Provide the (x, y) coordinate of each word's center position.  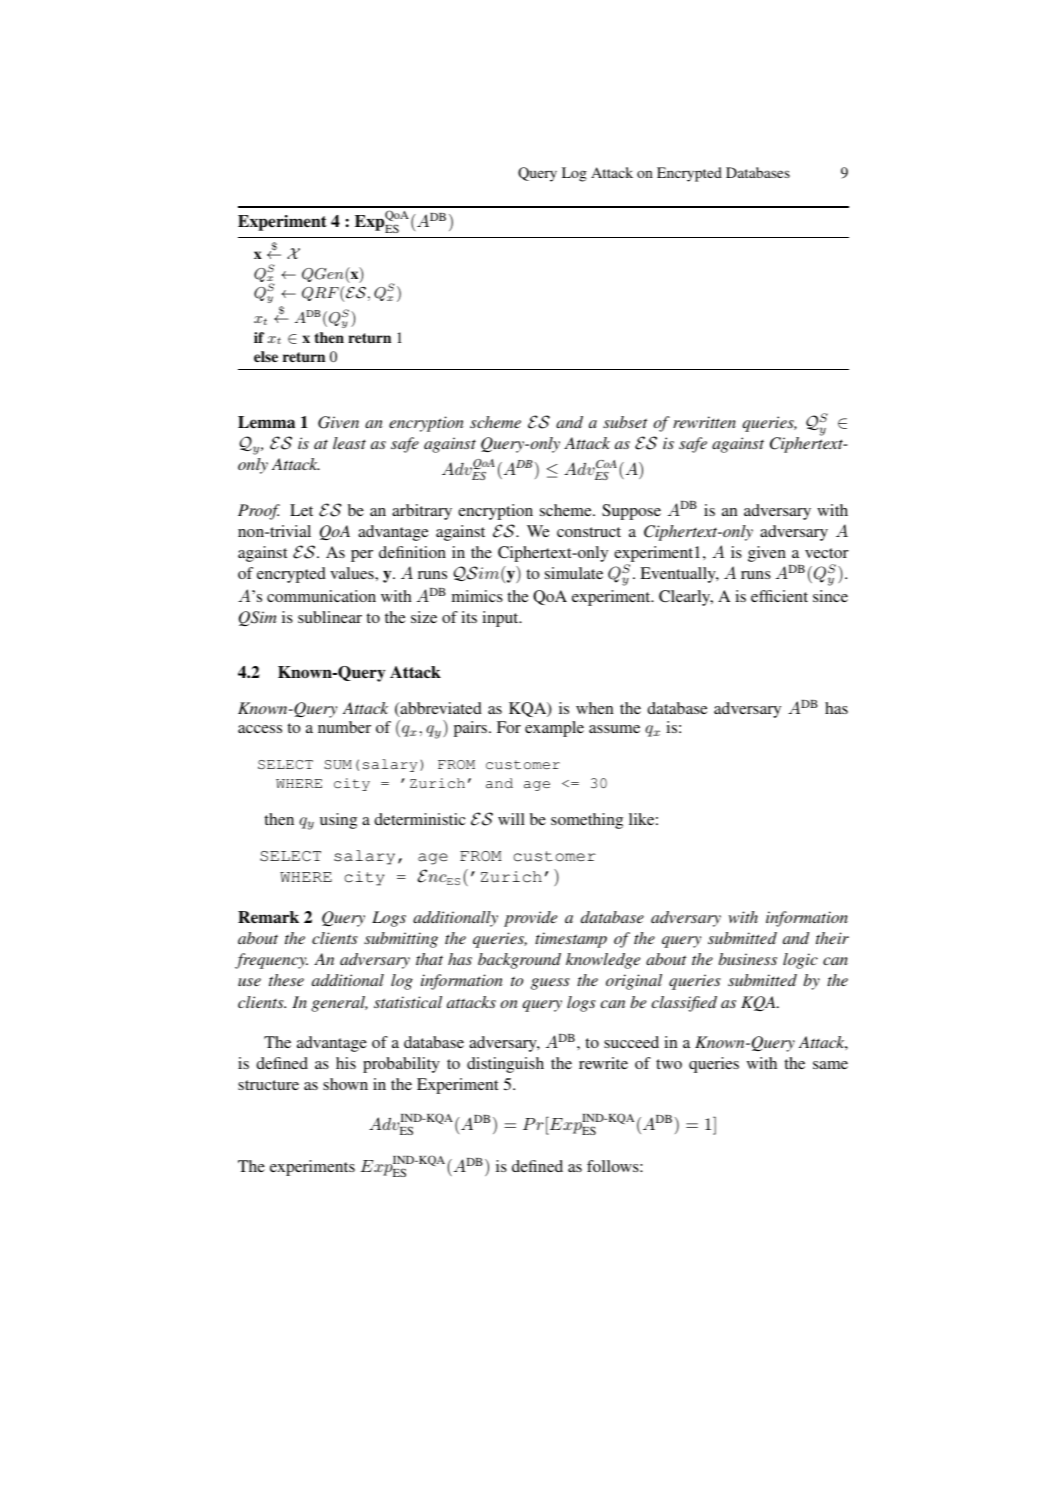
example (554, 729)
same (830, 1065)
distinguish (505, 1065)
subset (625, 422)
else (266, 356)
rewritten (704, 422)
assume (614, 729)
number (344, 727)
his (346, 1063)
